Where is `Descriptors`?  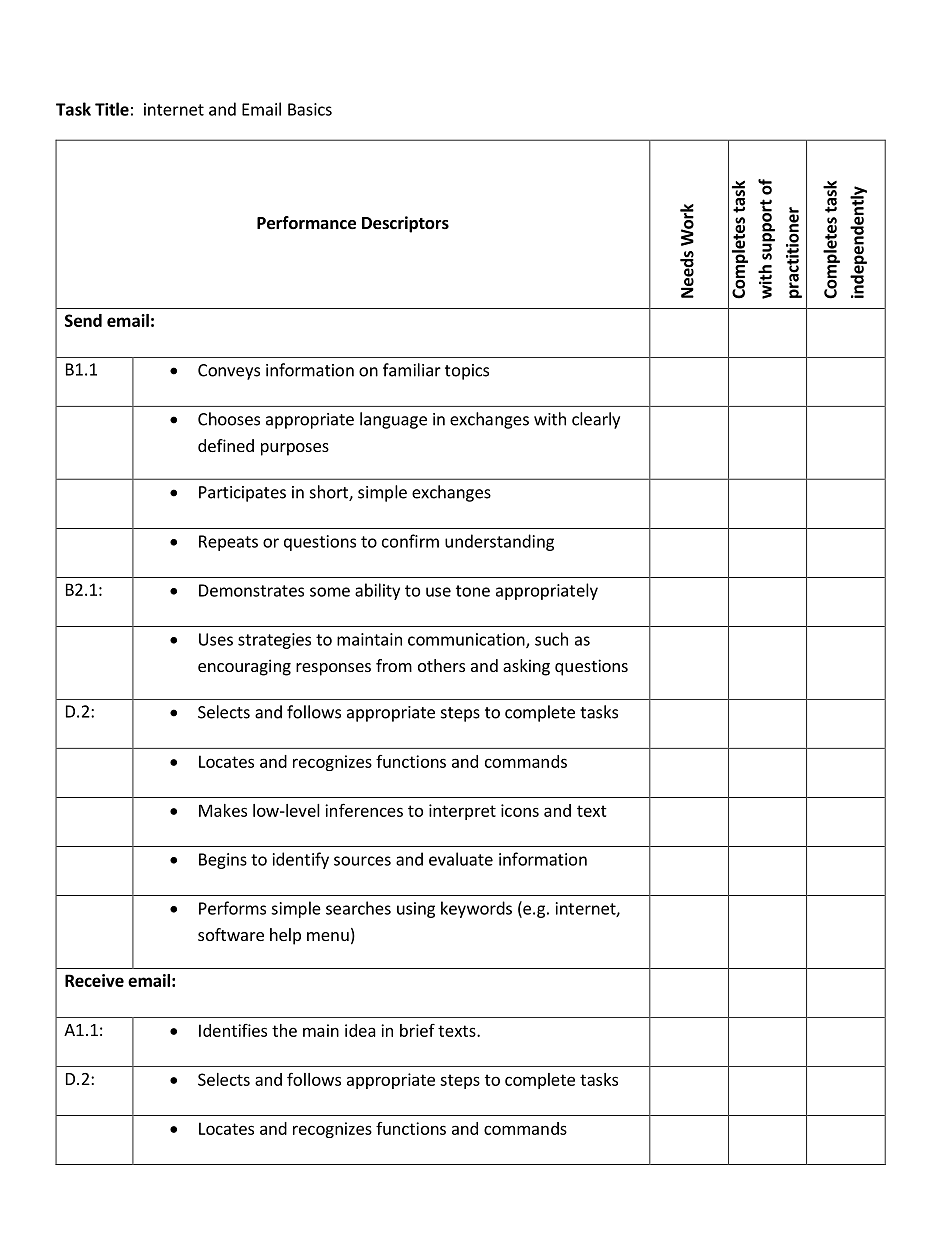 Descriptors is located at coordinates (405, 224).
